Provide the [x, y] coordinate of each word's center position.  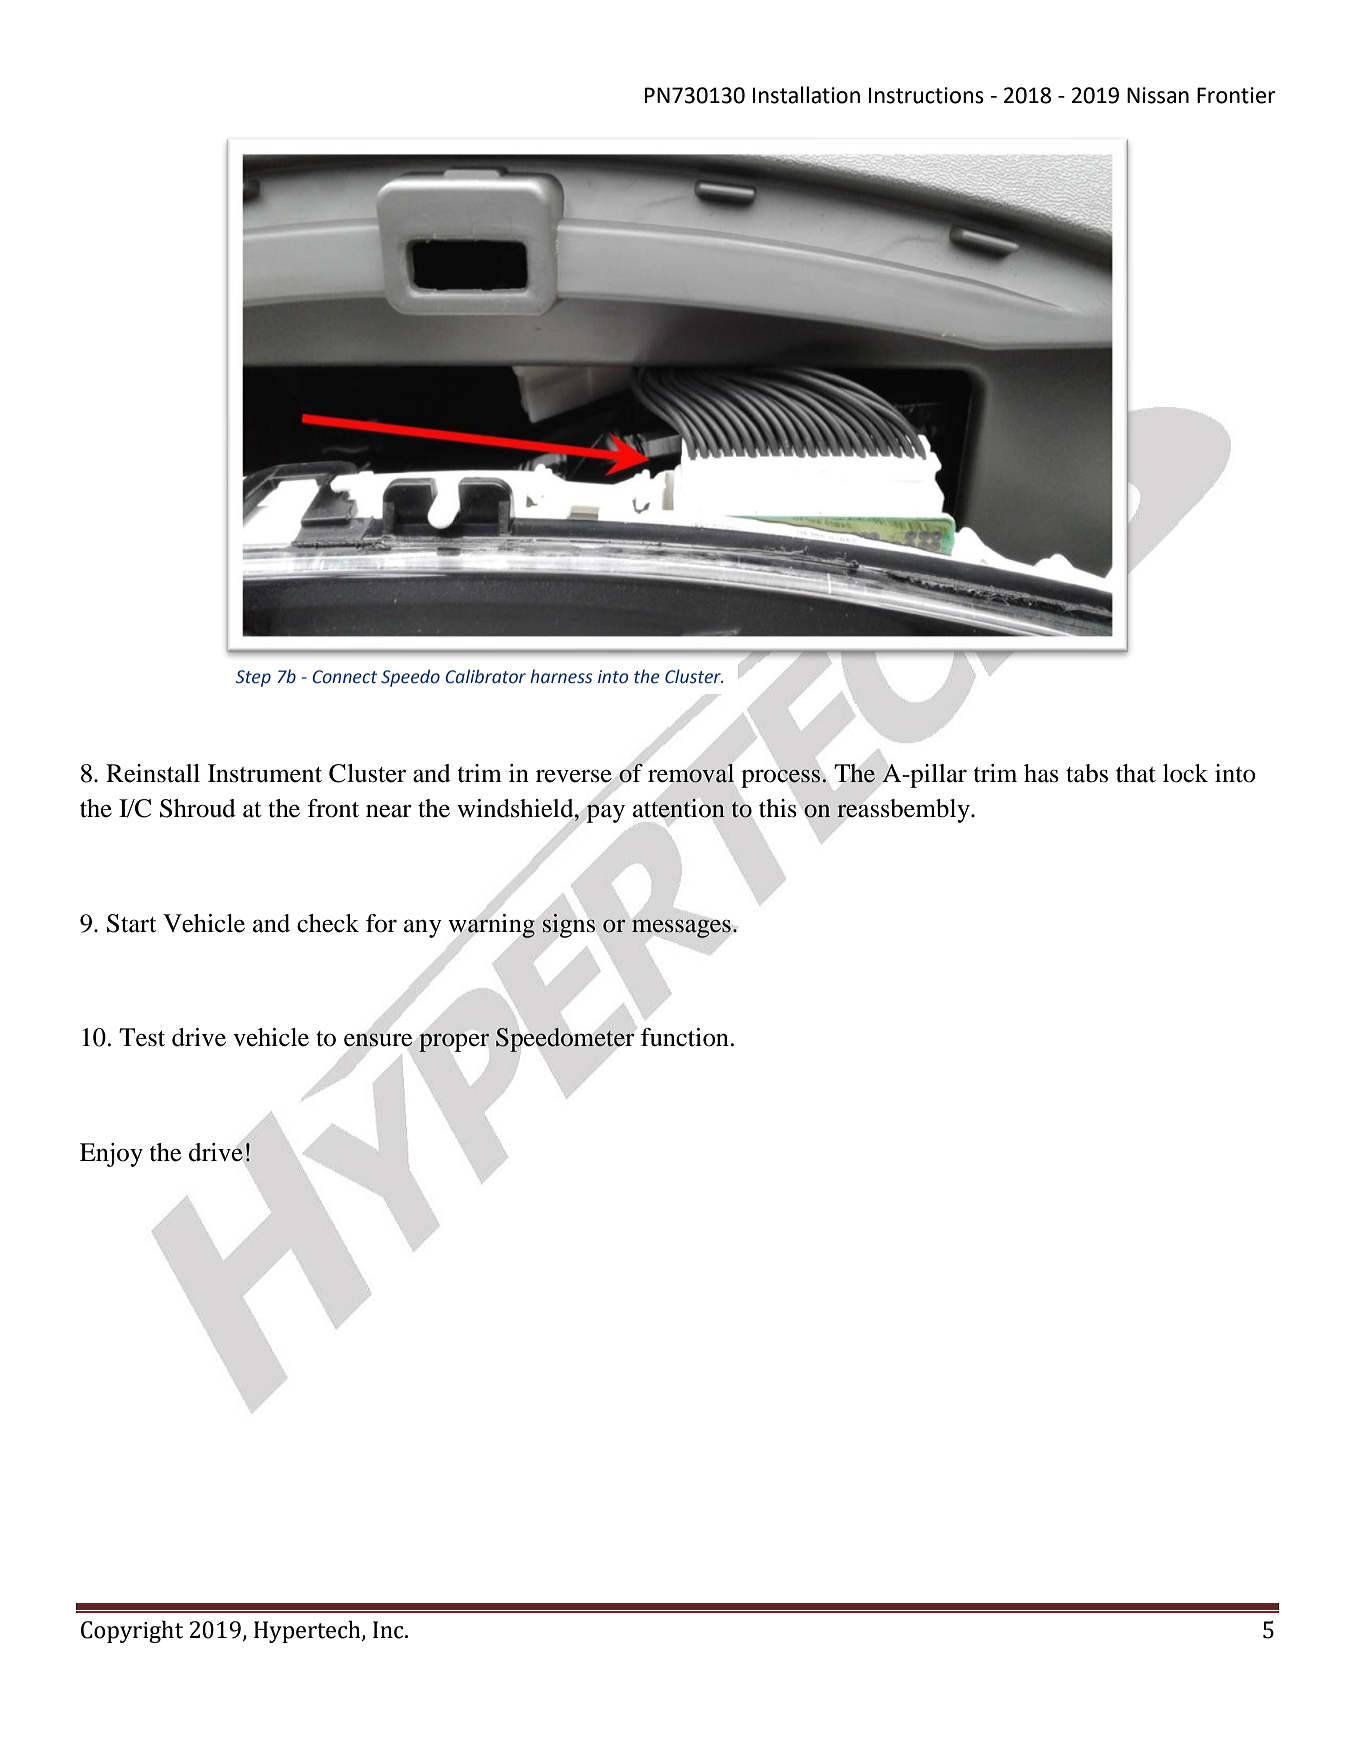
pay [605, 813]
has [1041, 773]
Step [253, 678]
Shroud [198, 808]
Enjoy [111, 1155]
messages [681, 928]
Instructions [926, 95]
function [685, 1037]
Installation [806, 95]
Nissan [1158, 95]
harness [561, 676]
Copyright [132, 1631]
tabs [1087, 773]
